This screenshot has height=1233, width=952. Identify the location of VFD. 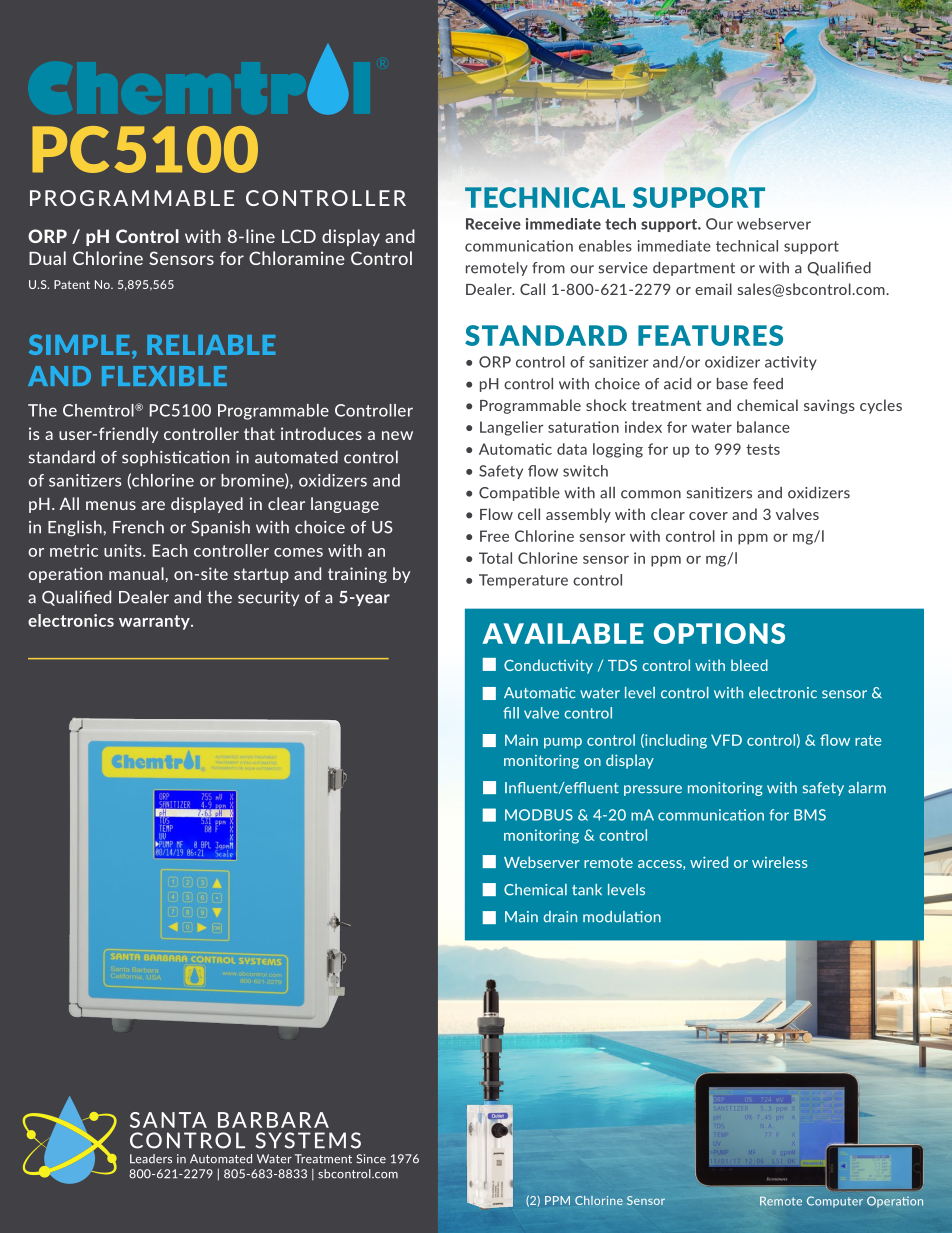
(726, 740).
